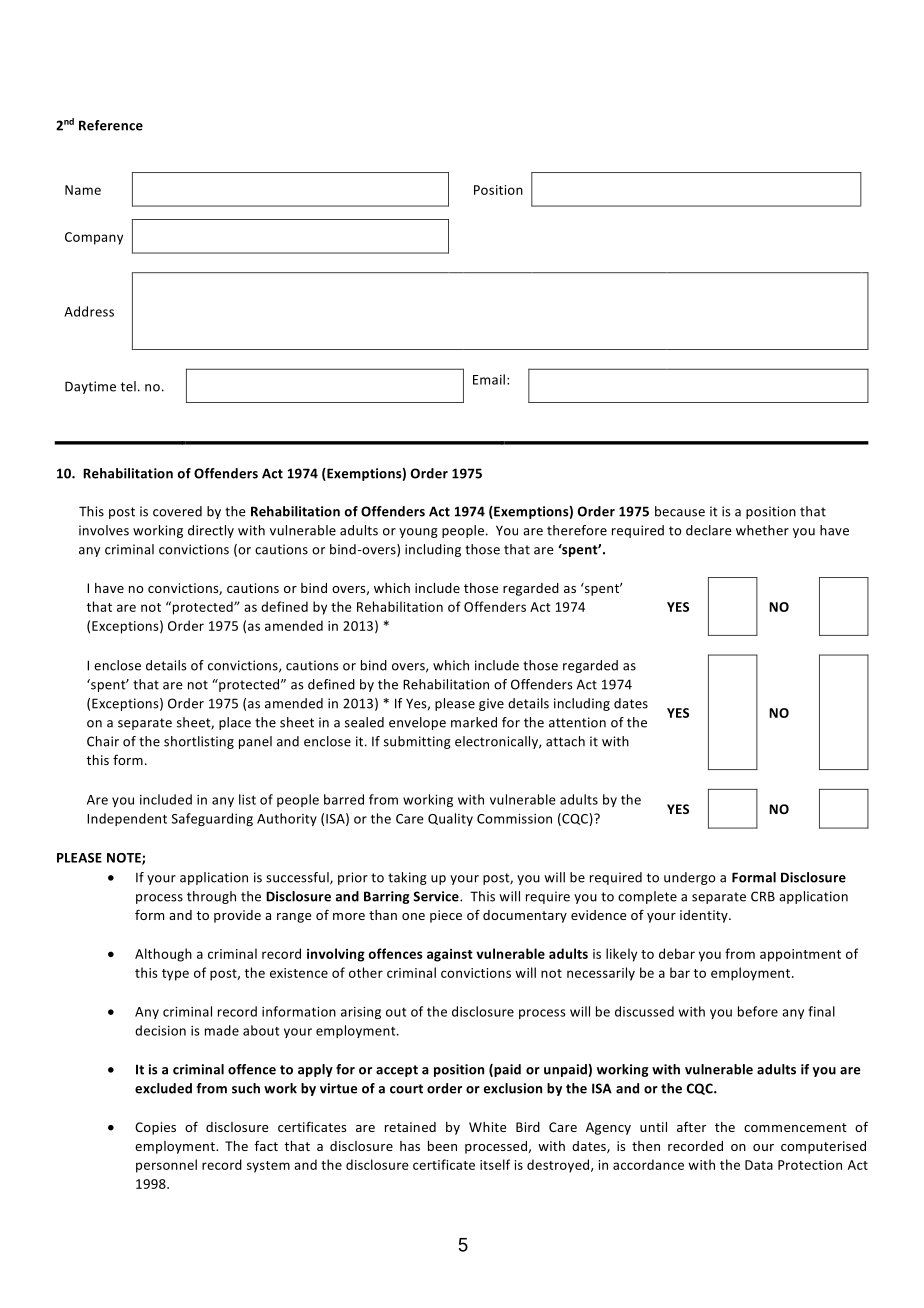 The height and width of the image is (1308, 924). I want to click on CRB, so click(763, 896).
